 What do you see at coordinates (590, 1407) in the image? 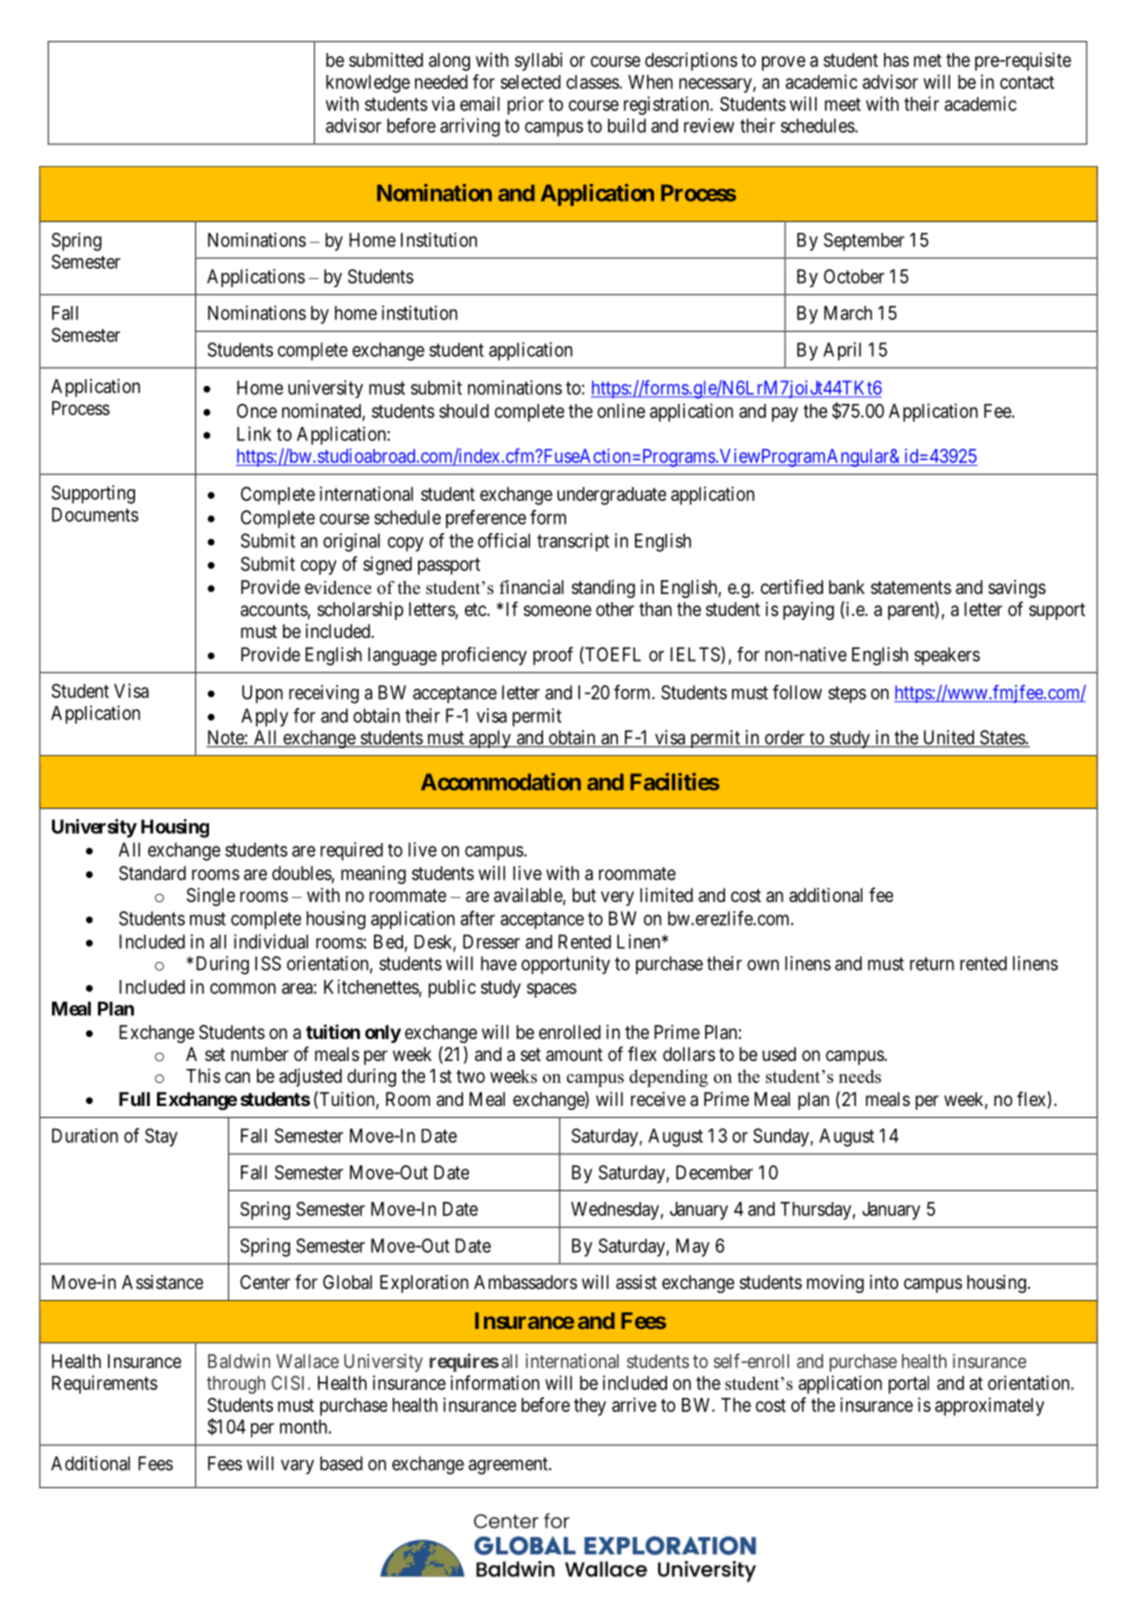
I see `they` at bounding box center [590, 1407].
